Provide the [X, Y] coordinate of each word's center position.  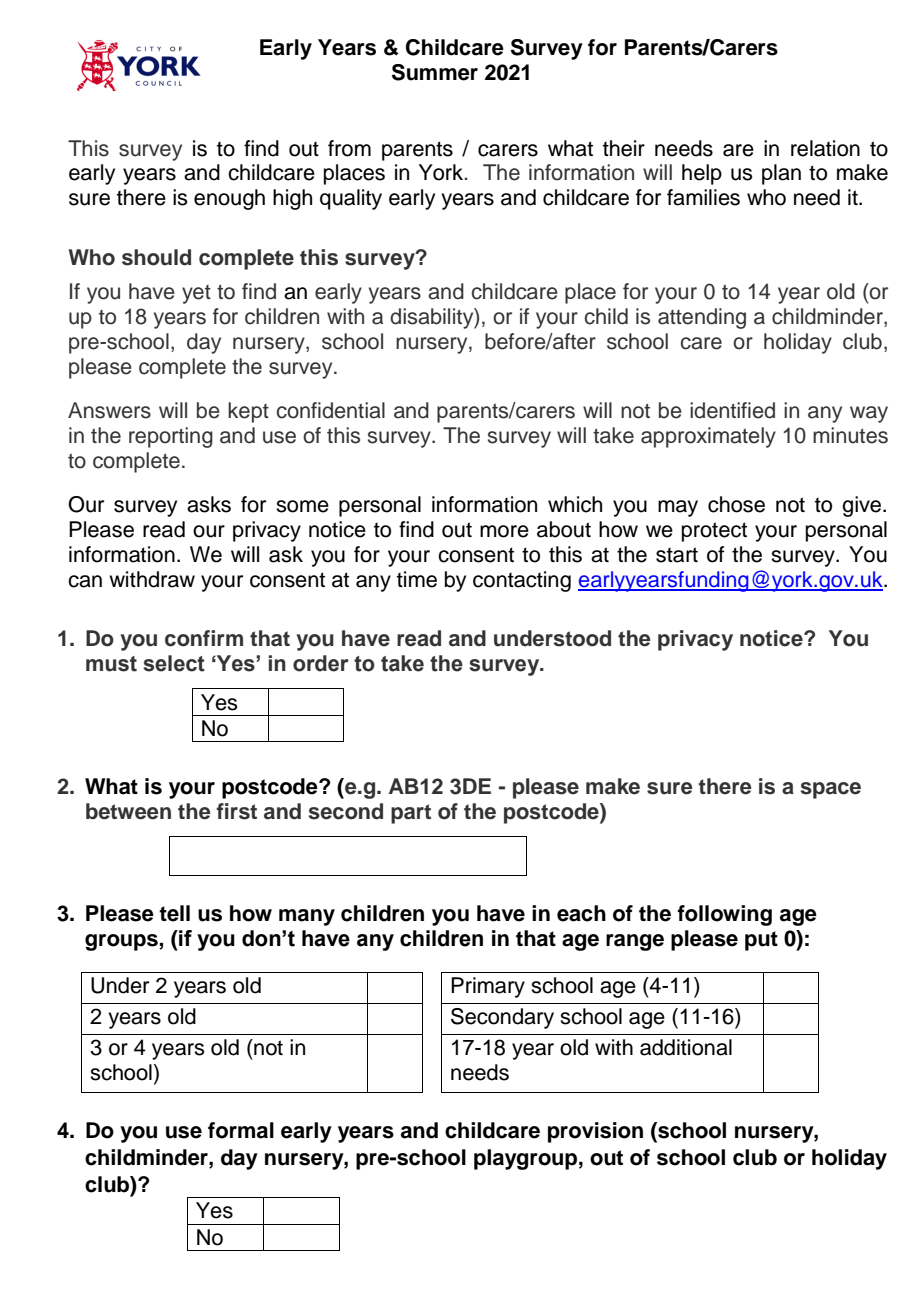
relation [825, 148]
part [411, 814]
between [128, 811]
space [830, 790]
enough [229, 199]
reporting [171, 437]
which [575, 504]
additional [686, 1047]
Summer [435, 72]
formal [241, 1130]
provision [595, 1132]
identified [732, 410]
